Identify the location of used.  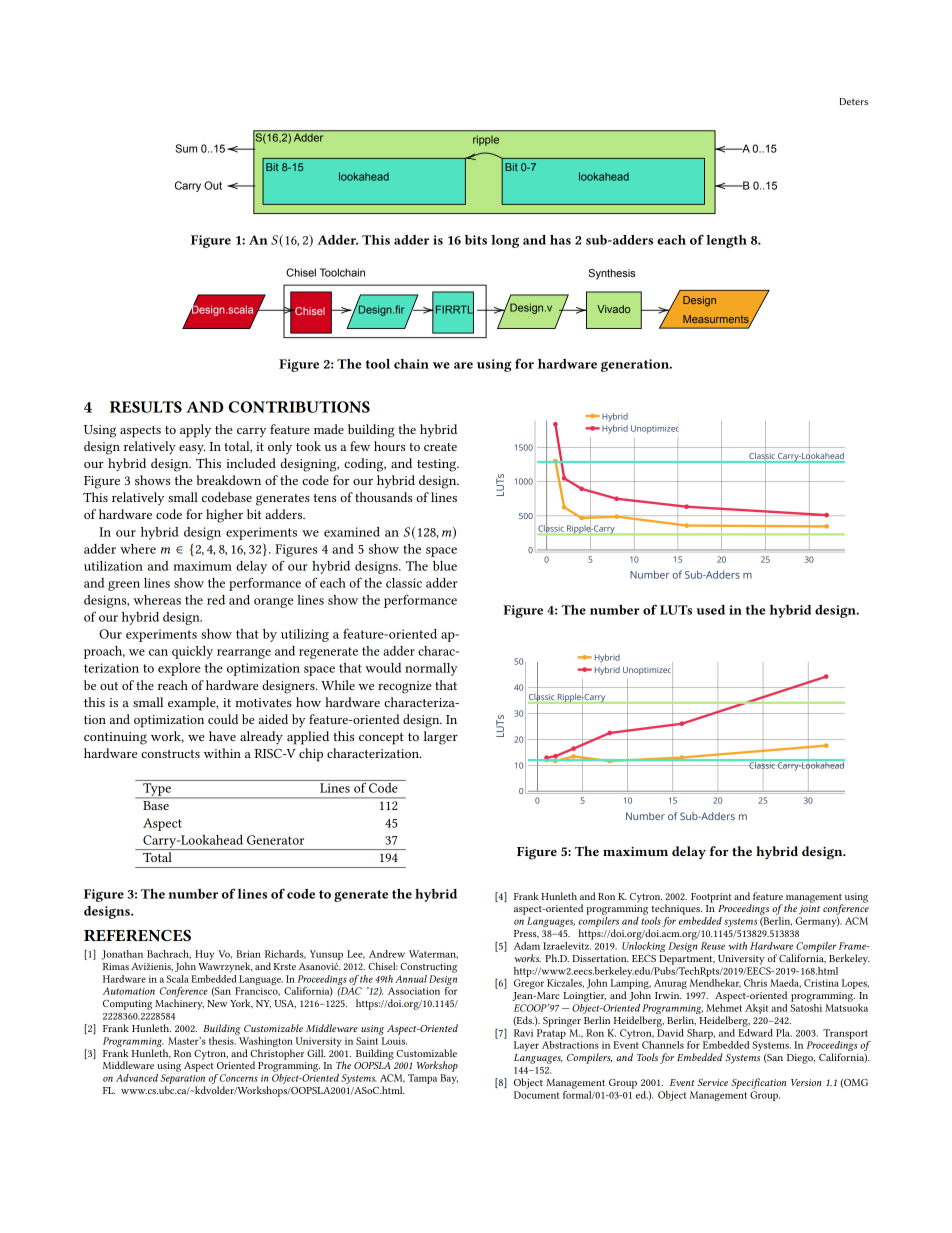
(710, 610).
